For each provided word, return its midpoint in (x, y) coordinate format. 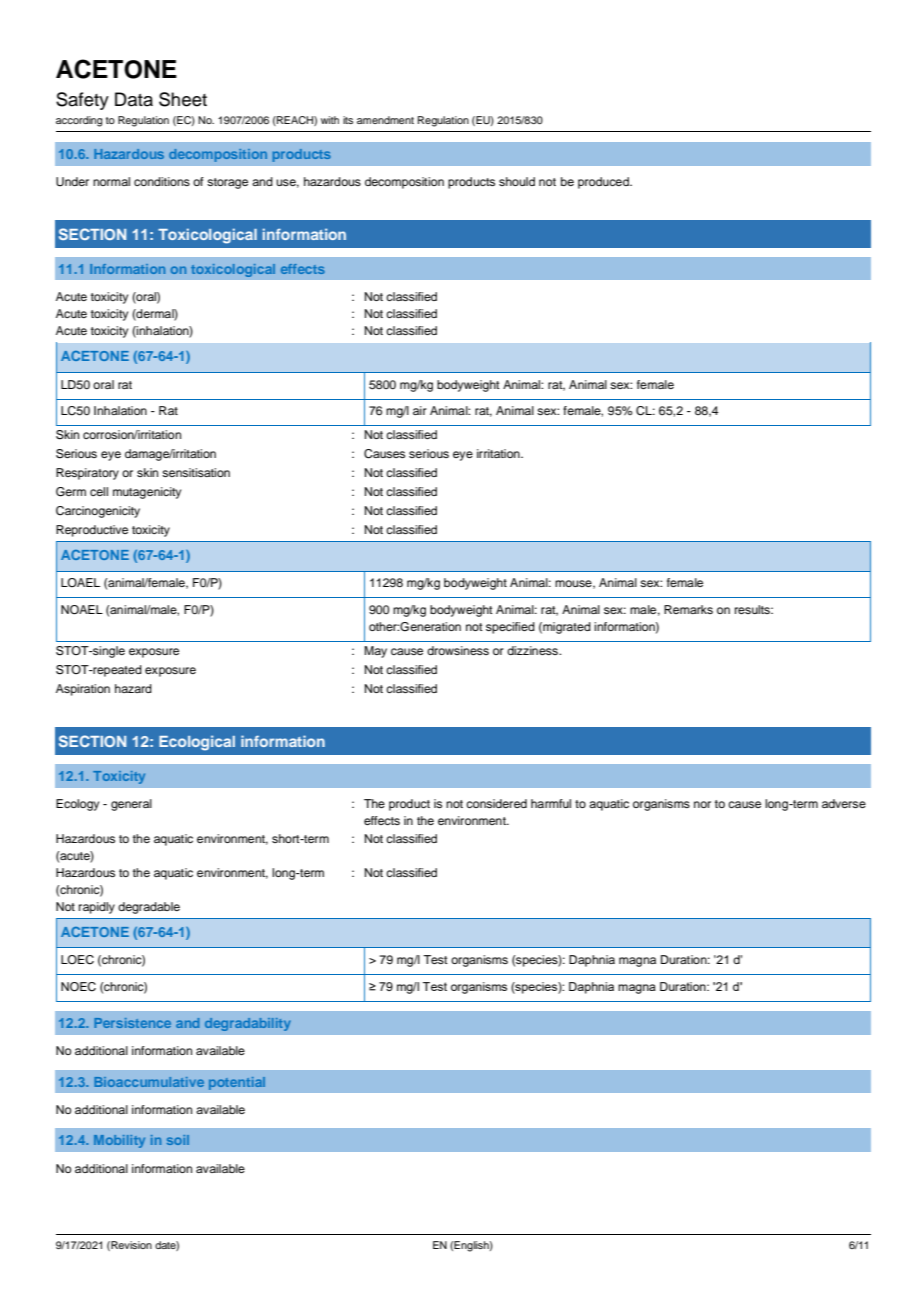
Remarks (688, 609)
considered (496, 803)
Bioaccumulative (149, 1082)
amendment (385, 120)
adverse (844, 803)
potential (237, 1083)
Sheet (183, 99)
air (420, 410)
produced (604, 183)
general (131, 805)
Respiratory (87, 474)
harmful (551, 803)
